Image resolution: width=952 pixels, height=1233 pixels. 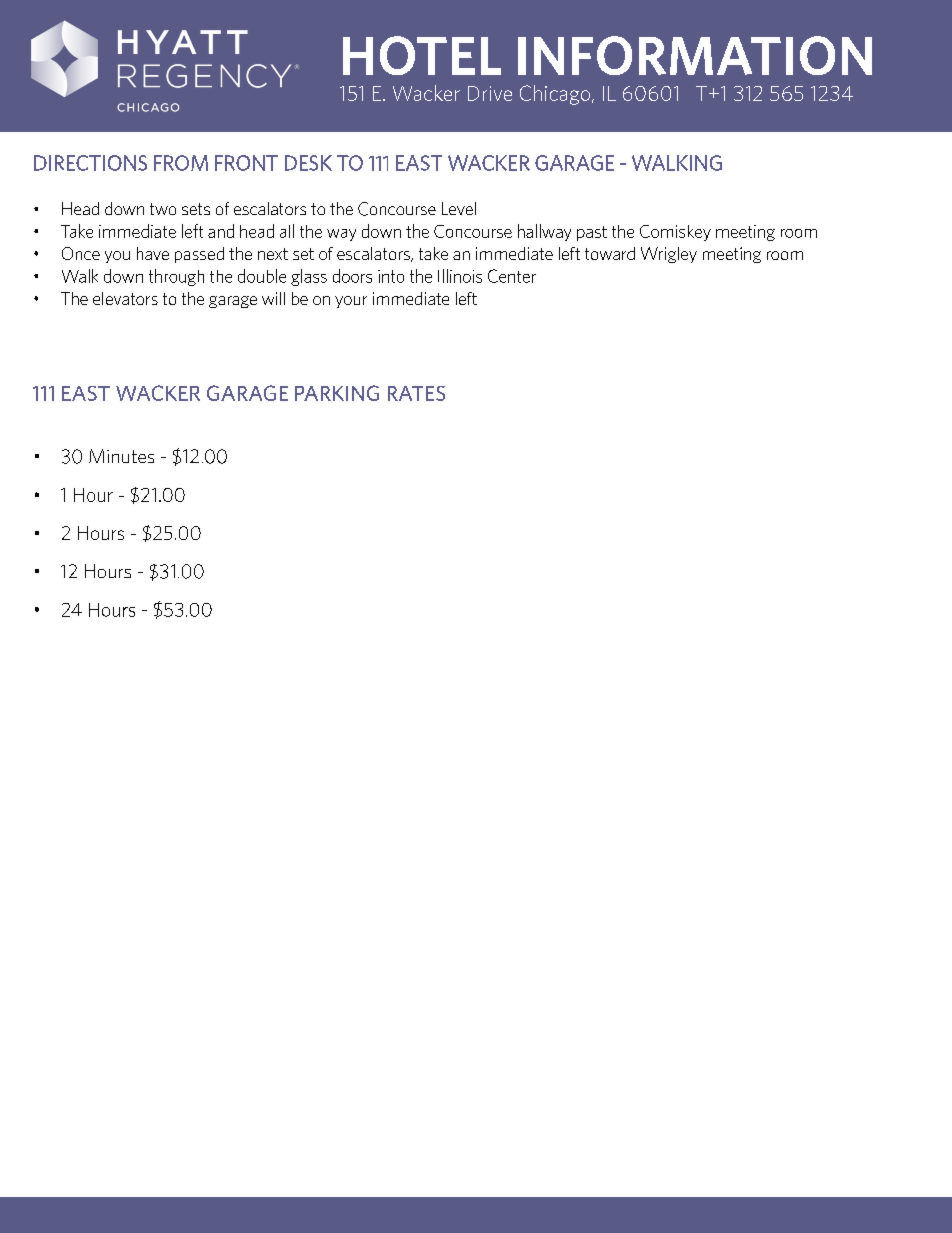 I want to click on Chicago, so click(x=555, y=95).
